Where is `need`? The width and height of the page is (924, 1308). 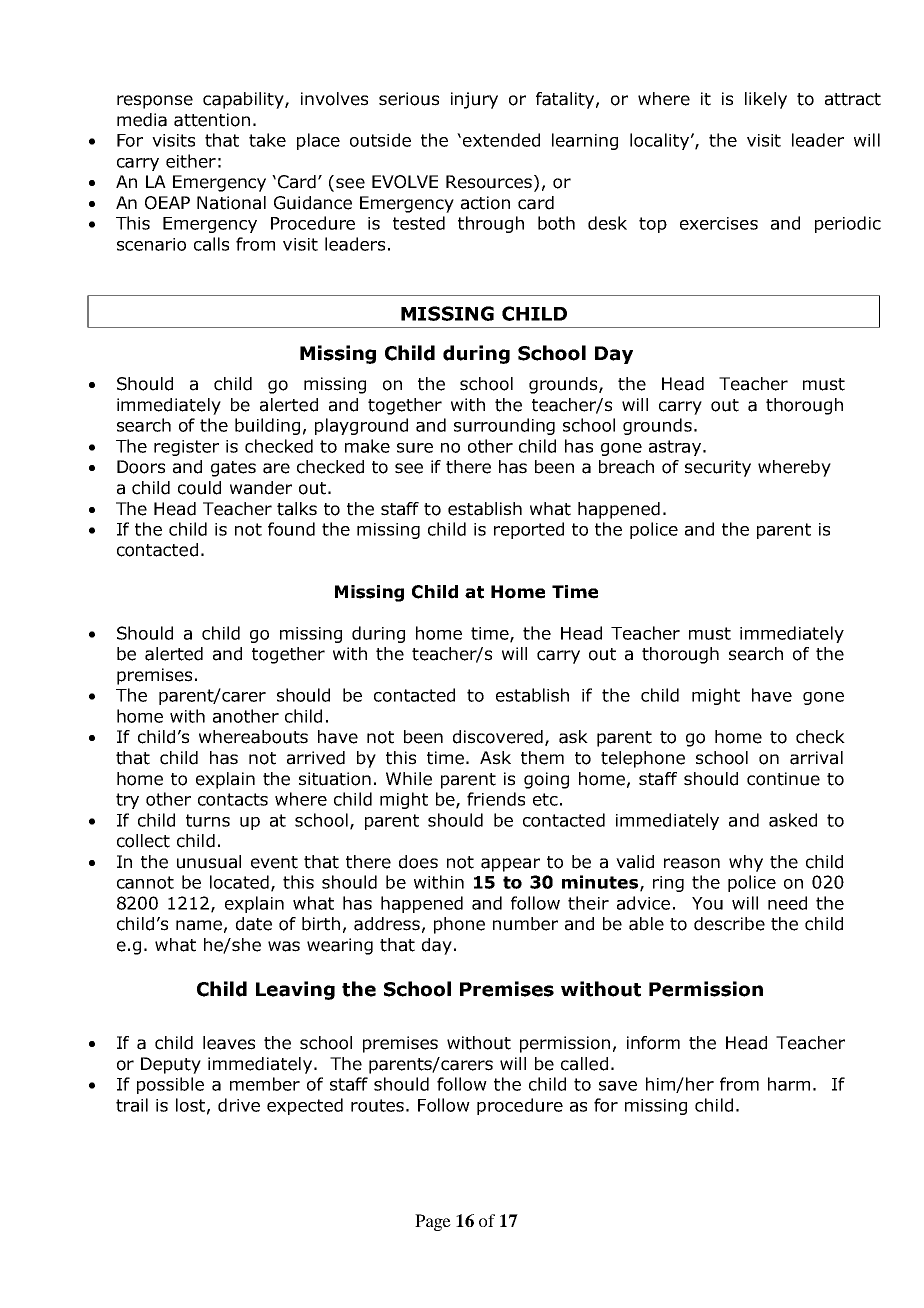 need is located at coordinates (787, 903).
